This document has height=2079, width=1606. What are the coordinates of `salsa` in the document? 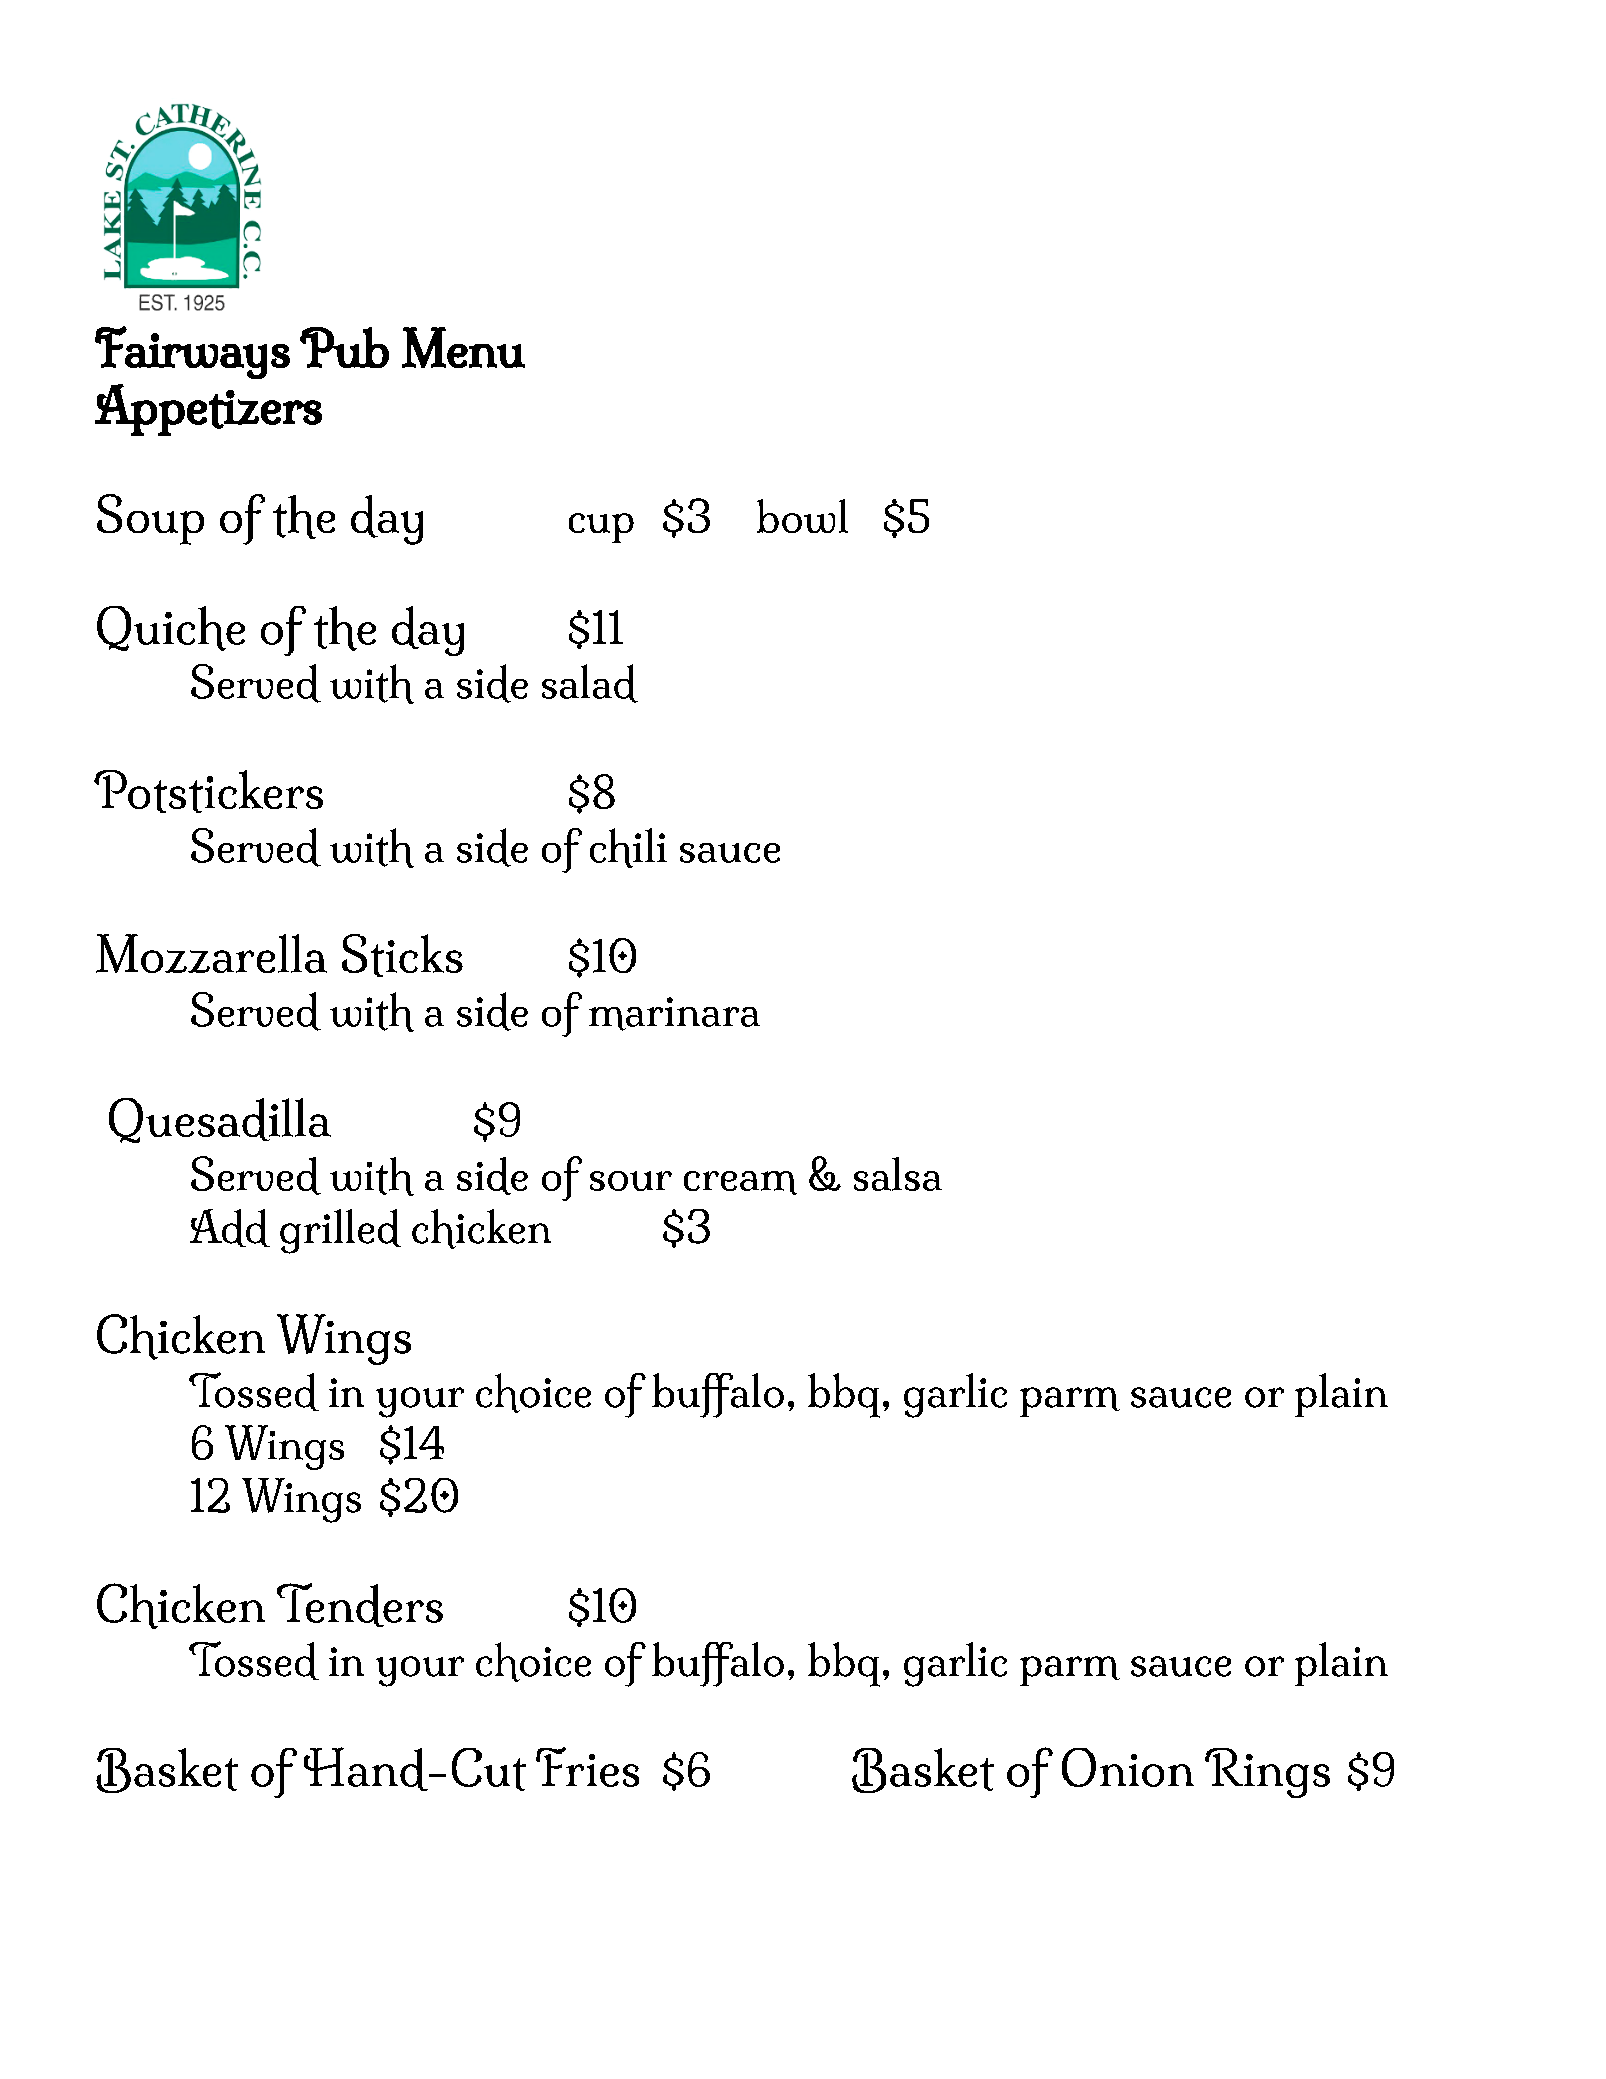 It's located at (898, 1174).
